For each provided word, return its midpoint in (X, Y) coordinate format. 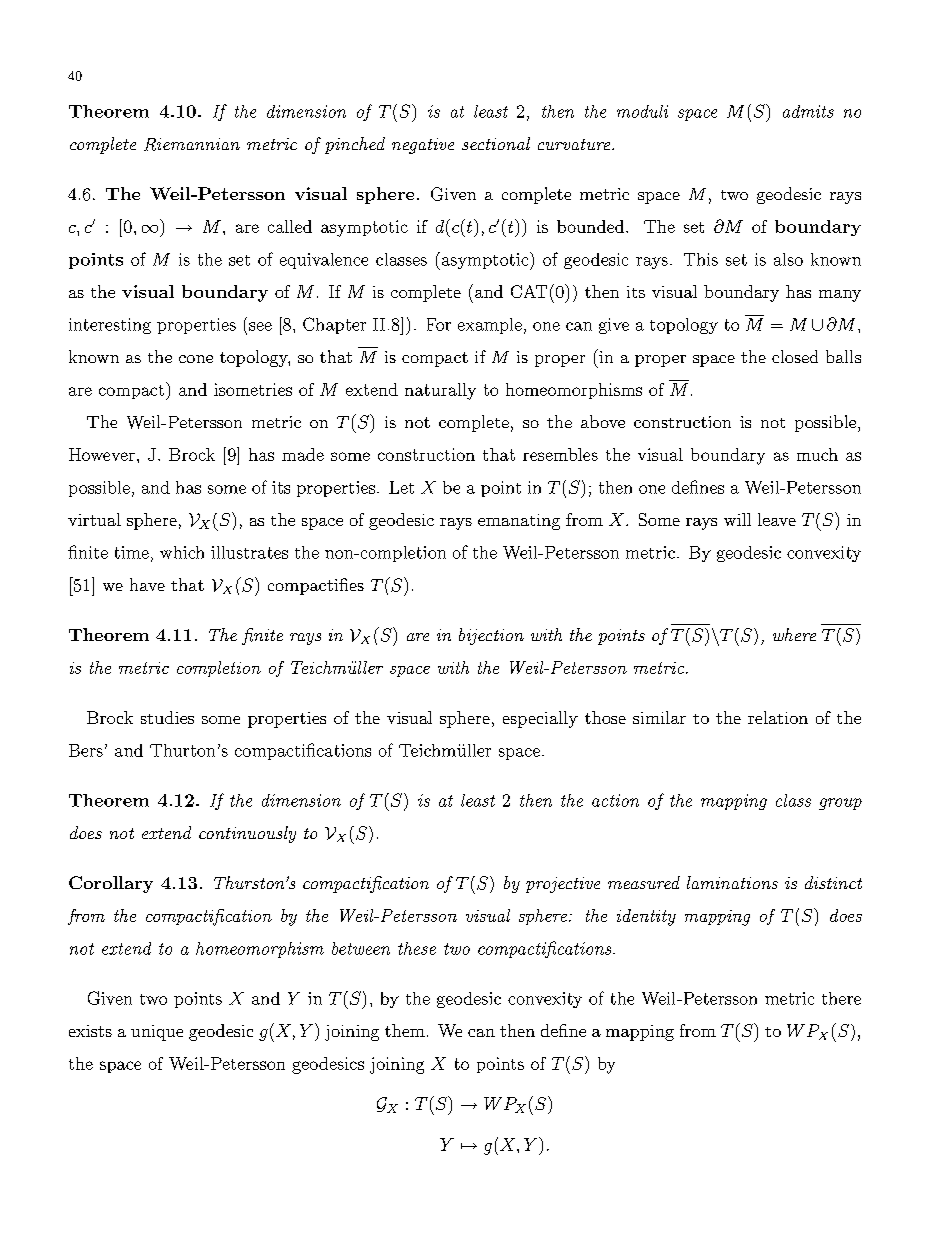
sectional (496, 143)
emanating (519, 522)
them (405, 1030)
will (737, 519)
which (182, 552)
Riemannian (192, 144)
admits (808, 111)
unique (157, 1033)
